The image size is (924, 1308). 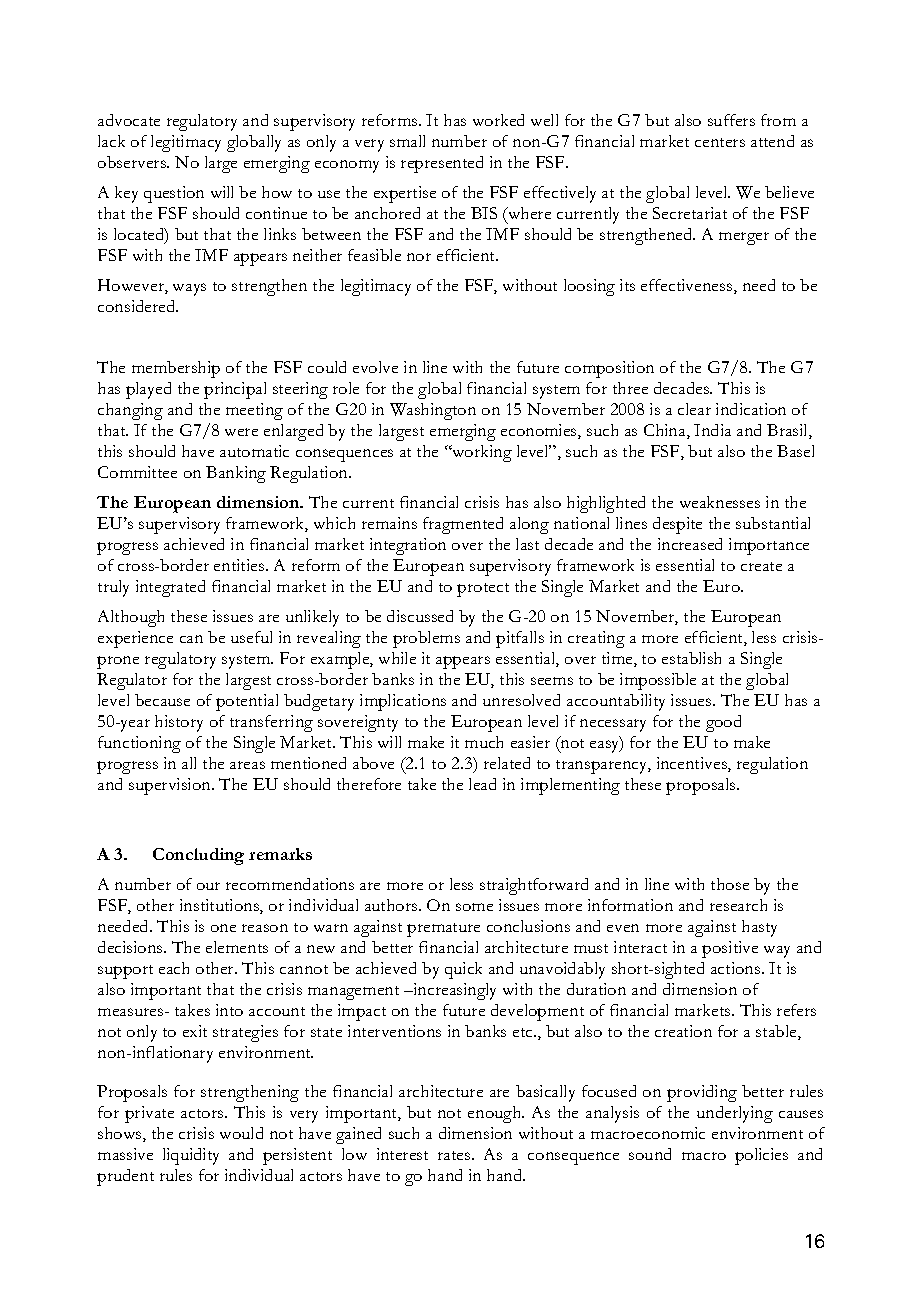 I want to click on question, so click(x=174, y=194).
